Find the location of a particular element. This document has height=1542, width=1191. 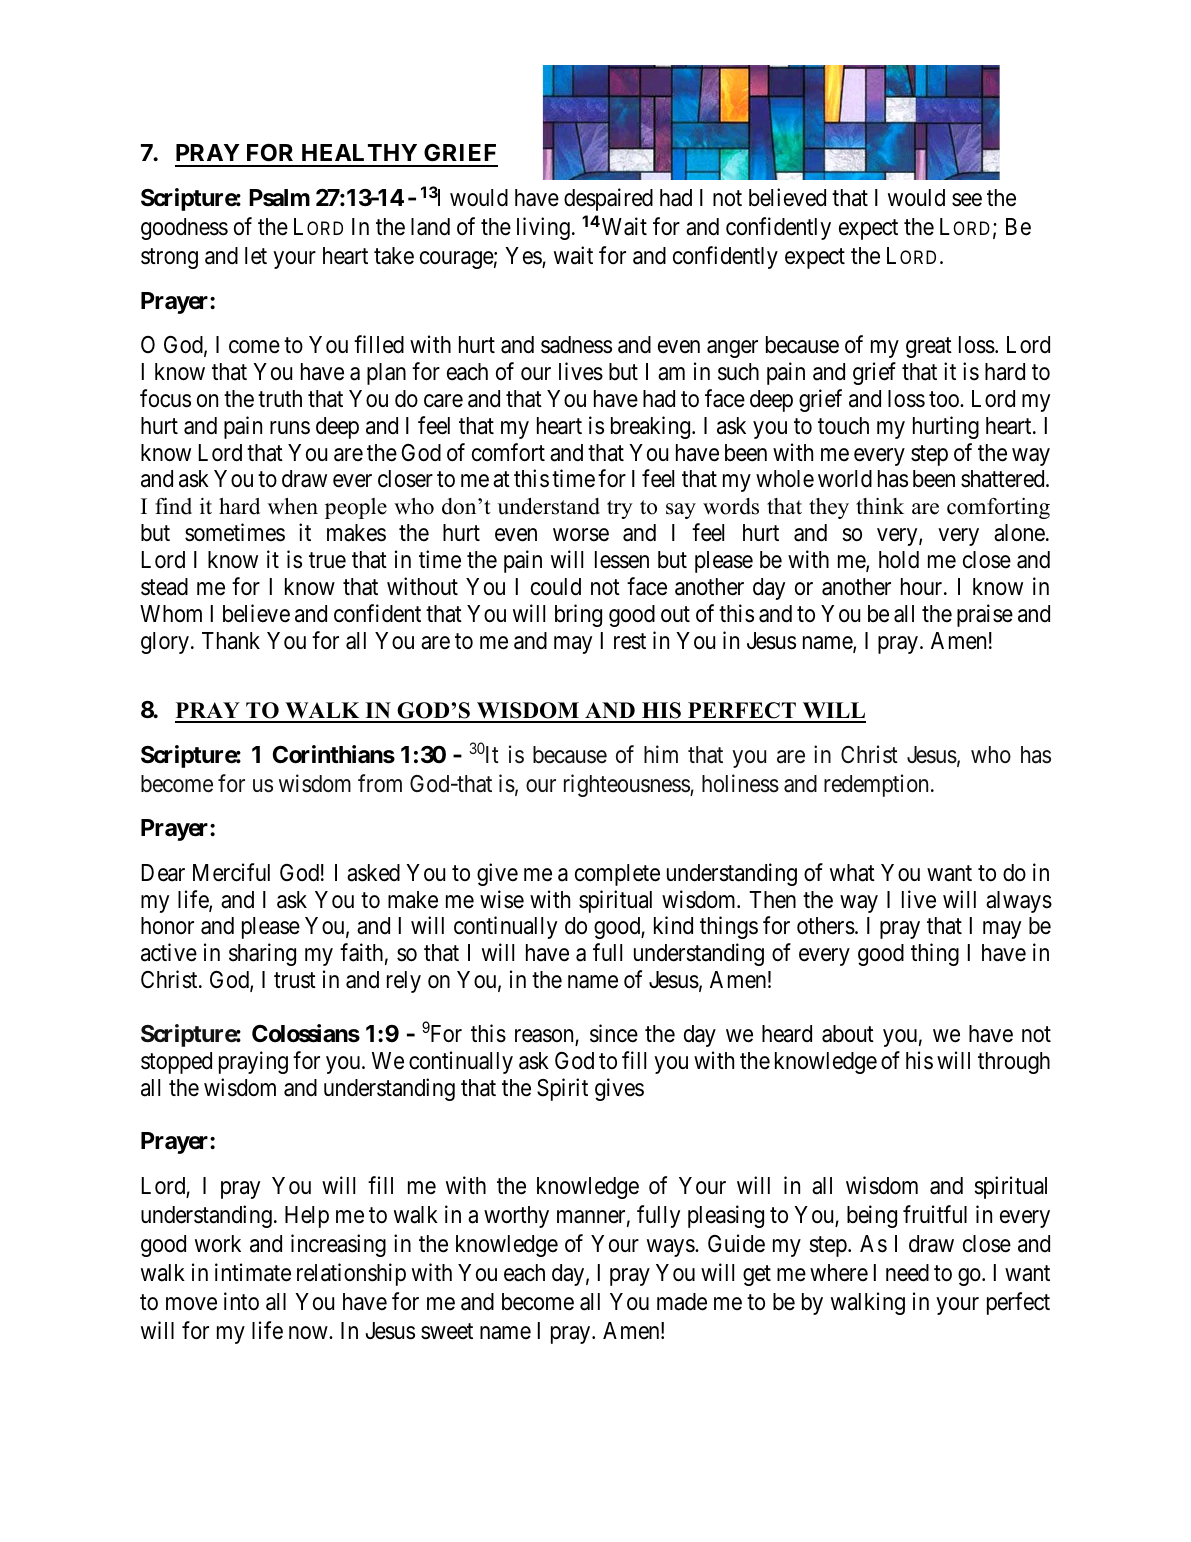

see is located at coordinates (967, 200).
